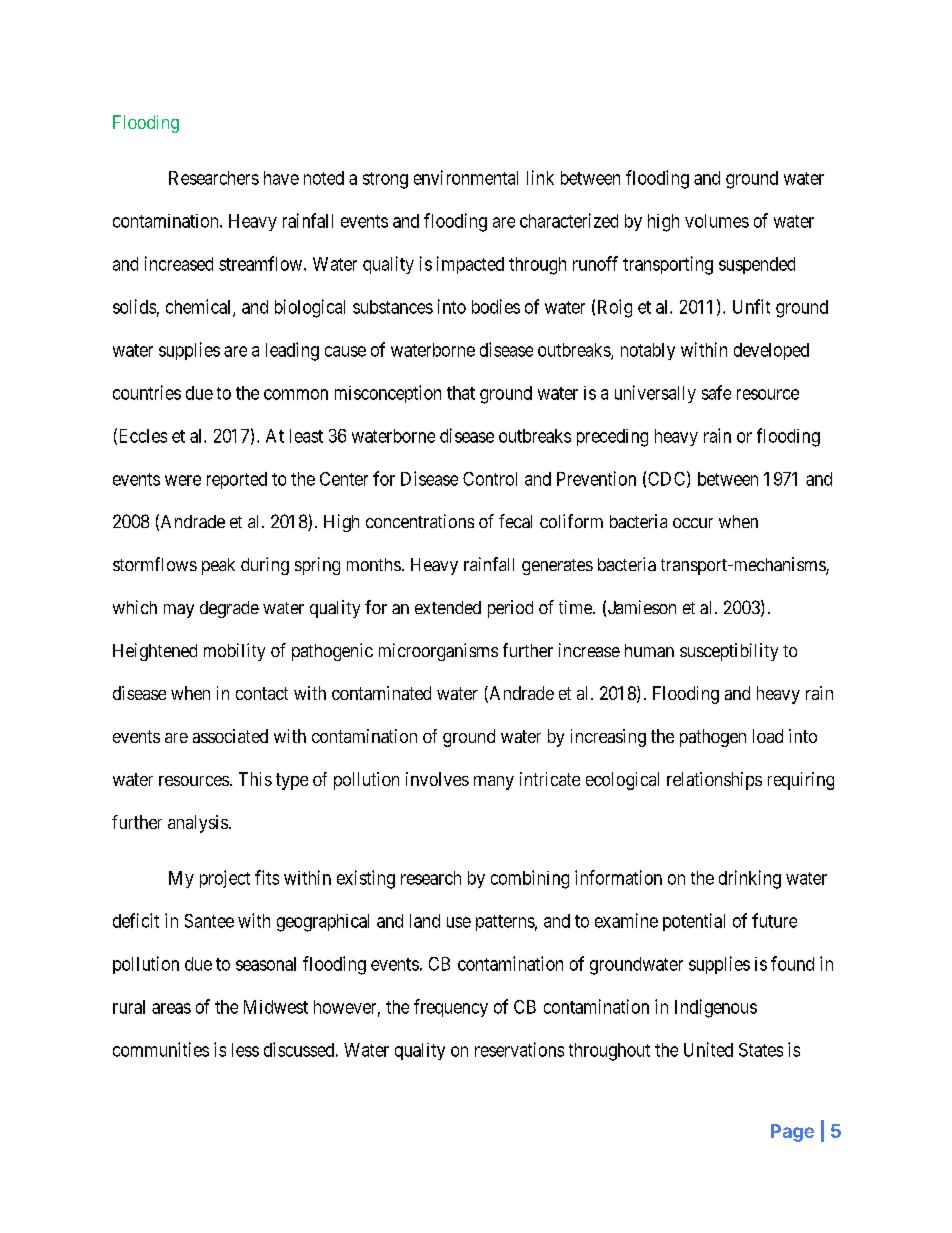 This page has width=952, height=1233. Describe the element at coordinates (694, 922) in the page. I see `potential` at that location.
